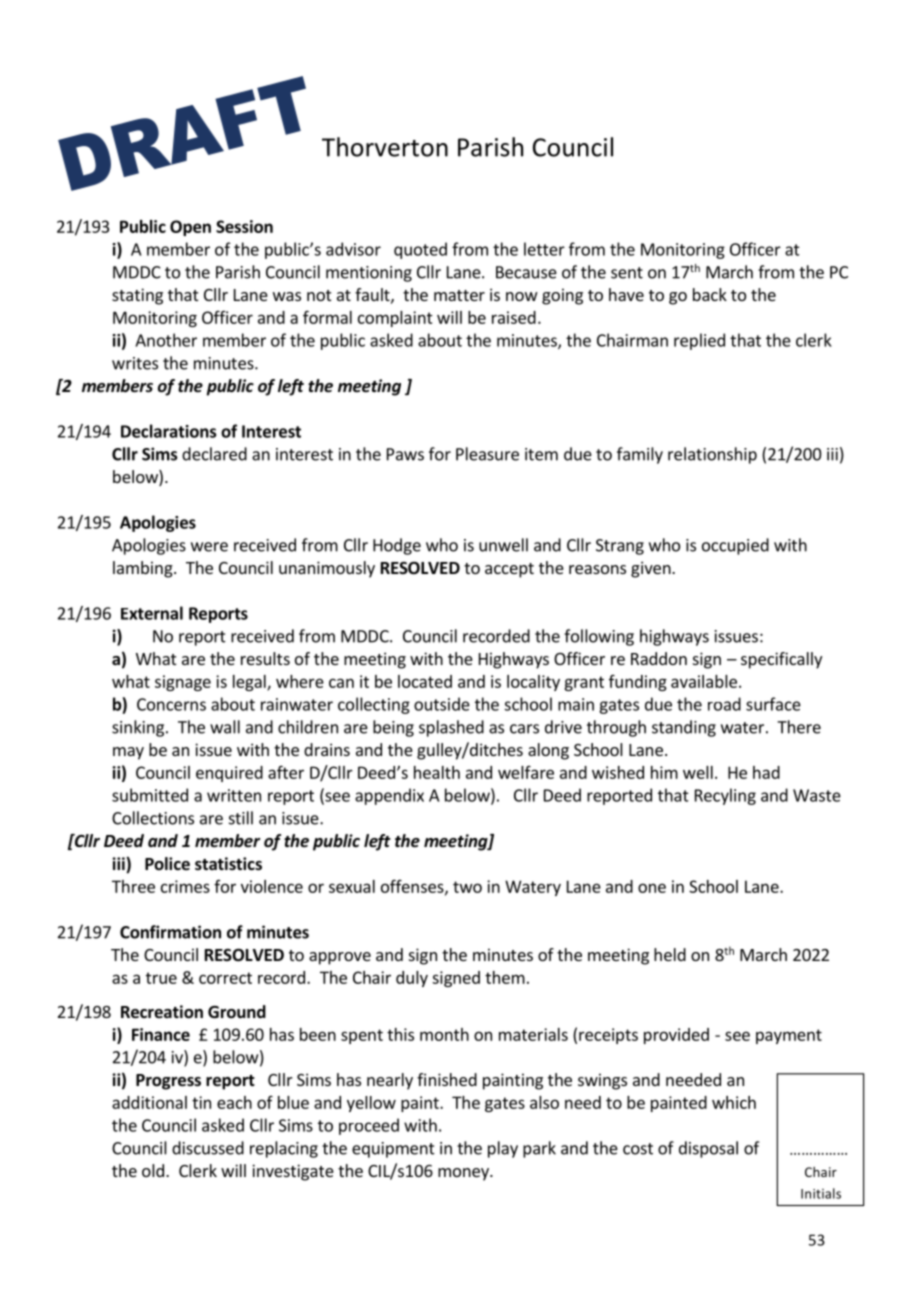  Describe the element at coordinates (487, 454) in the page. I see `Pleasure` at that location.
